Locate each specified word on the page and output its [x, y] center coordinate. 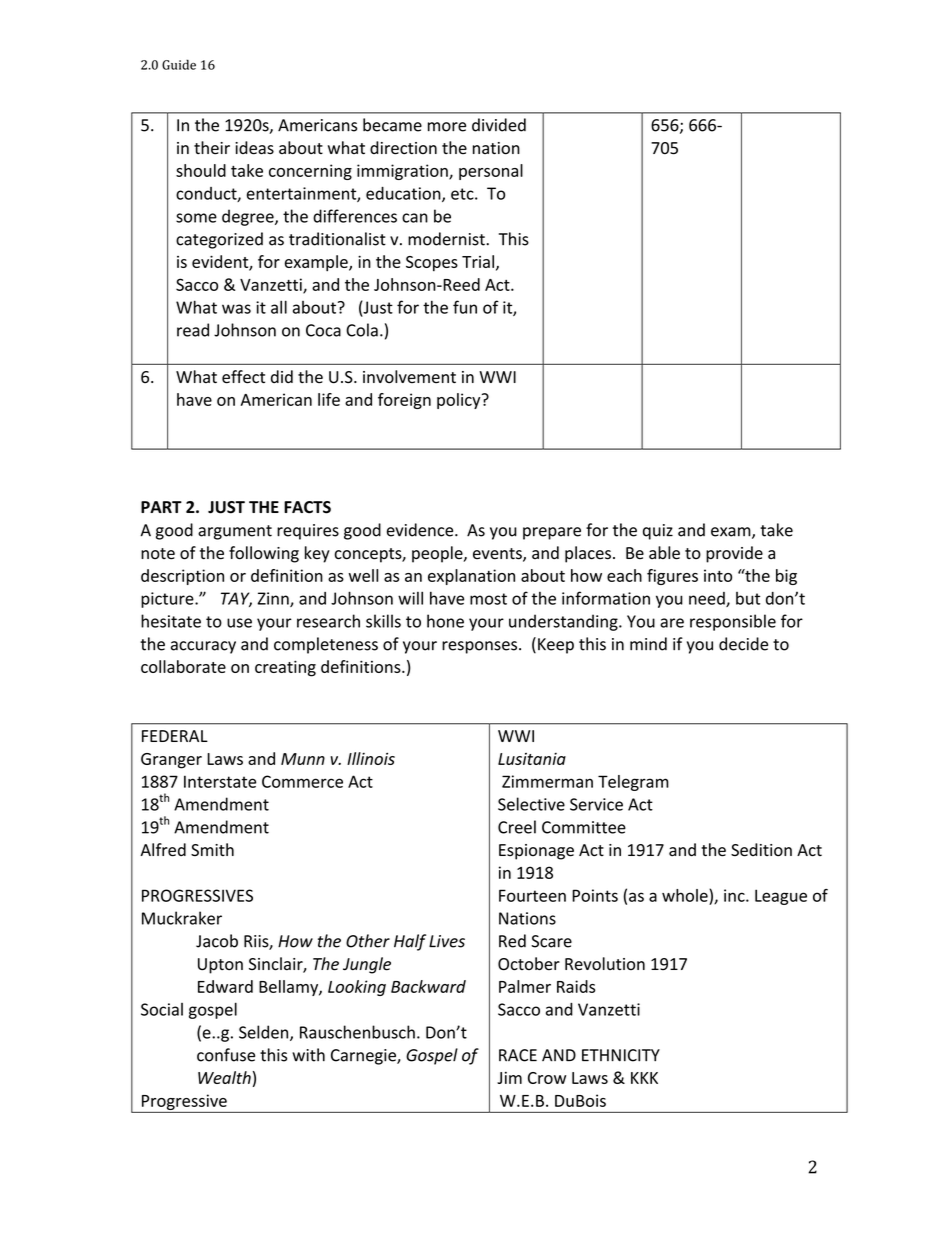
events [498, 555]
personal [491, 172]
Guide [179, 64]
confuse [226, 1055]
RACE [518, 1055]
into [718, 575]
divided [499, 125]
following [264, 554]
